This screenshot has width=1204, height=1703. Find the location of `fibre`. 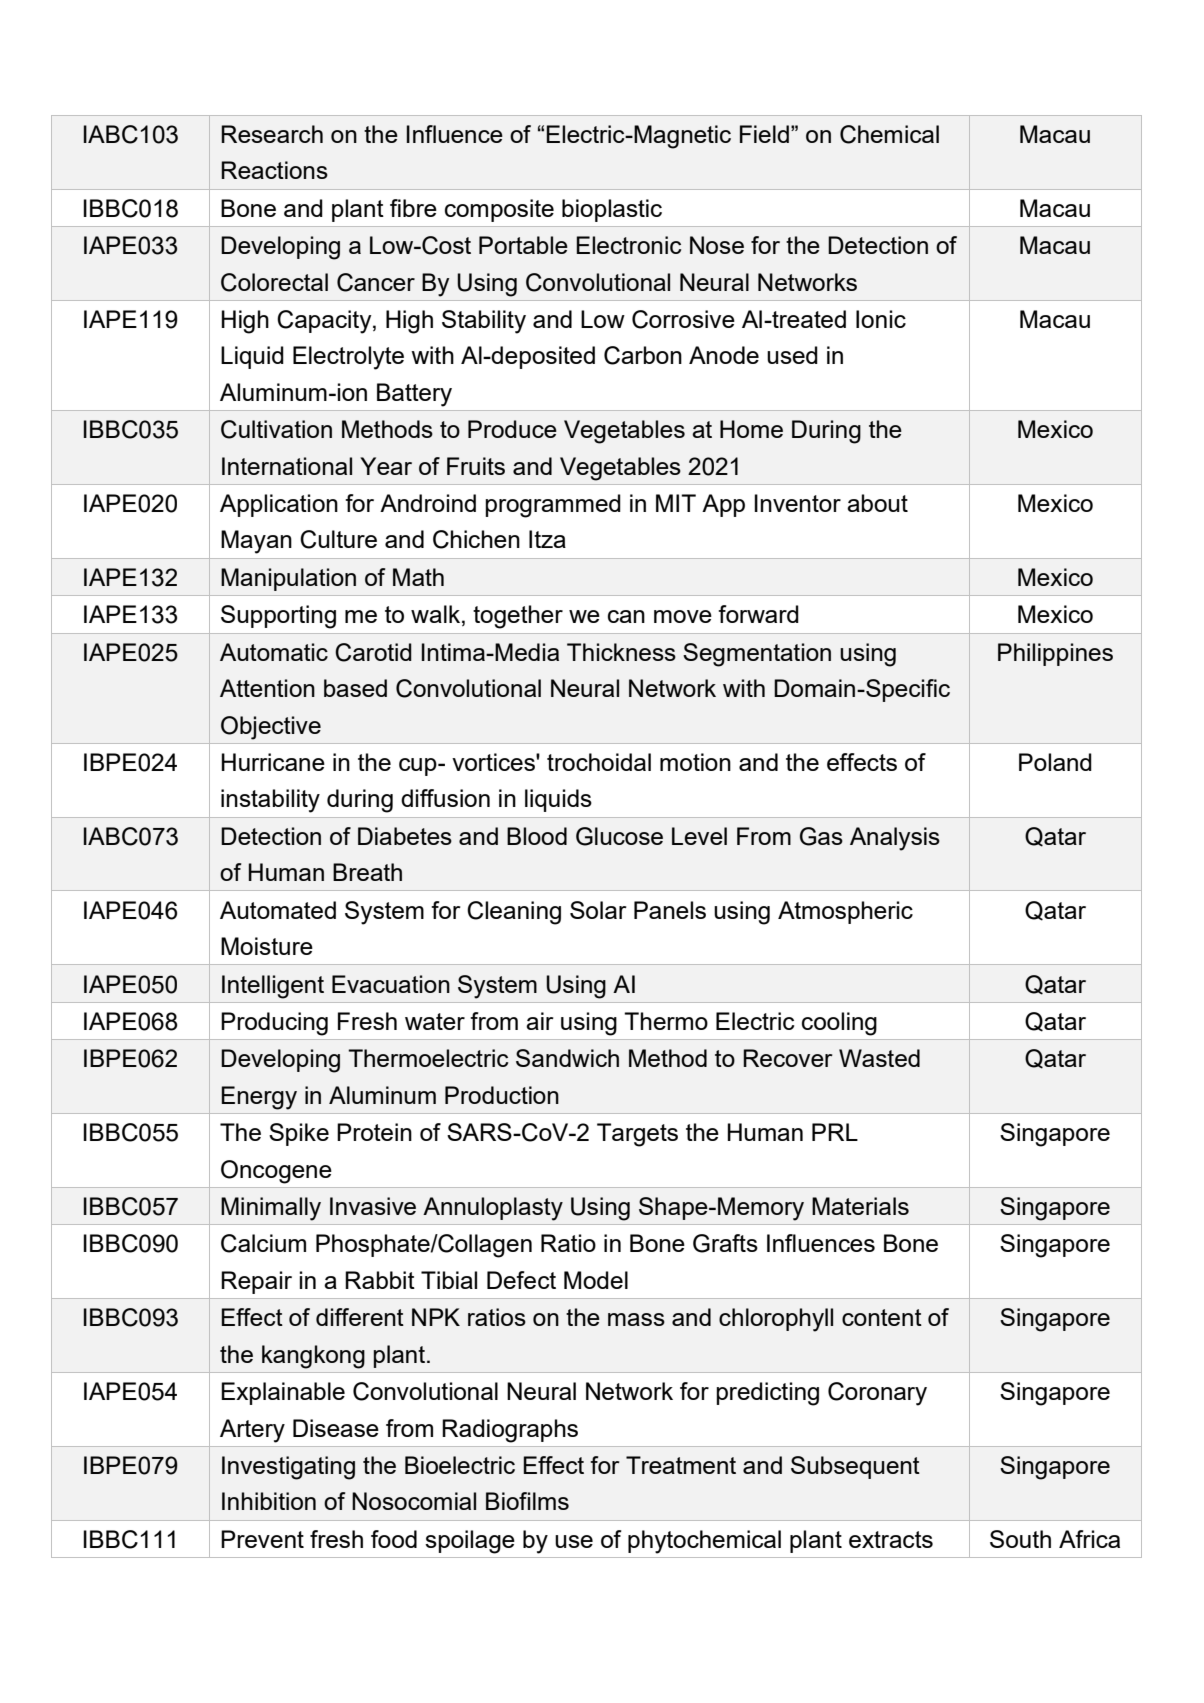

fibre is located at coordinates (413, 208).
